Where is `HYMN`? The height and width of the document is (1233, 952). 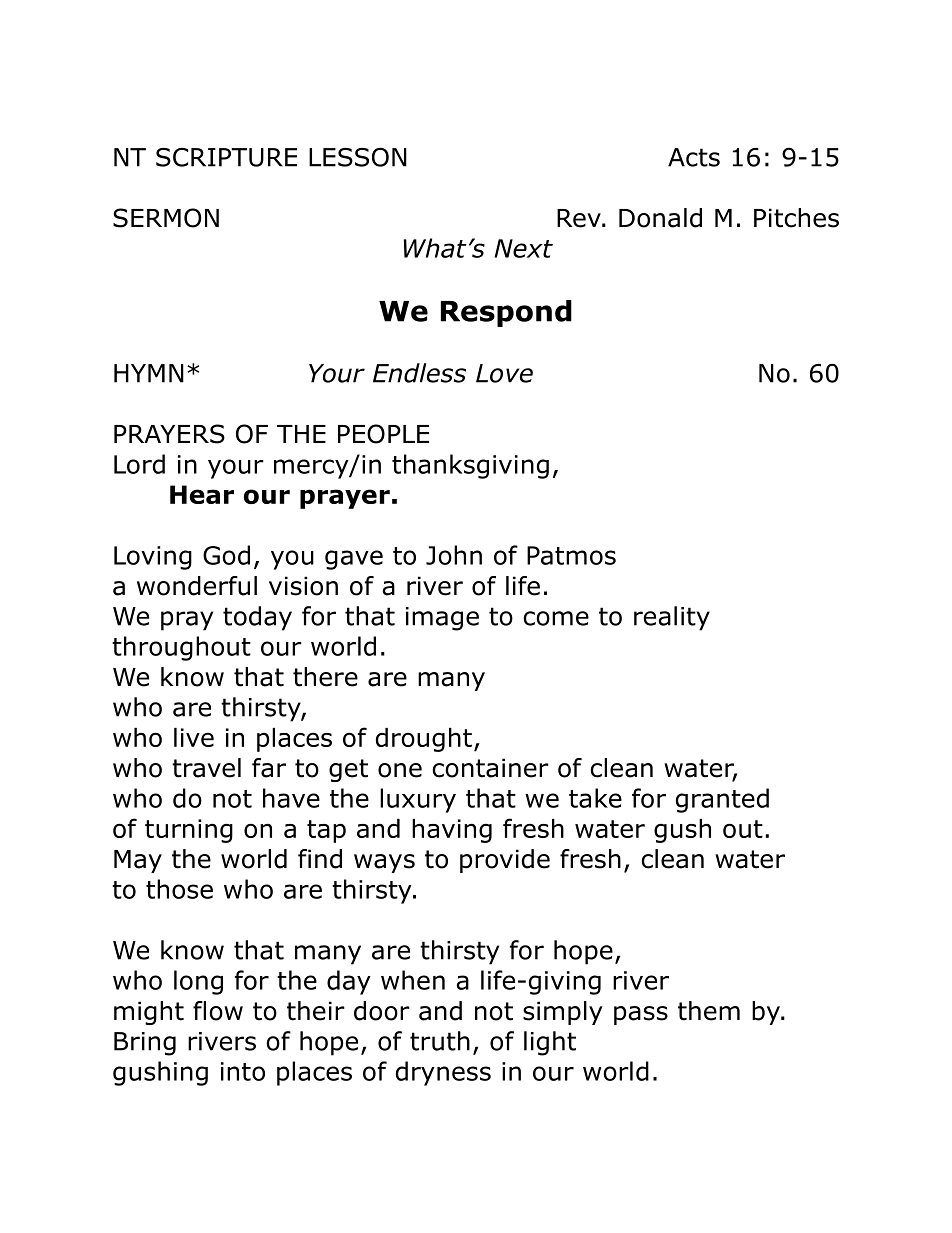
HYMN is located at coordinates (149, 373).
